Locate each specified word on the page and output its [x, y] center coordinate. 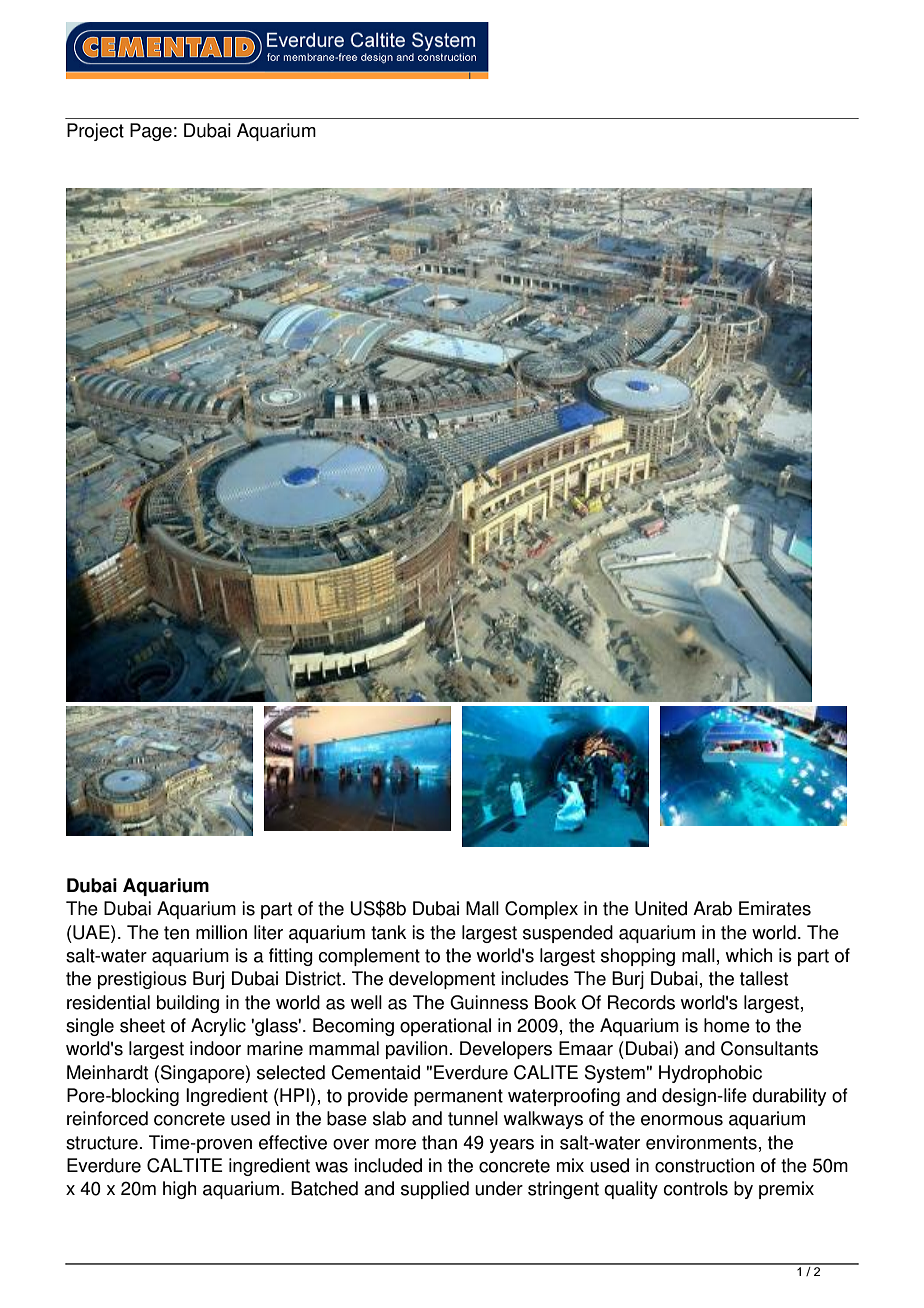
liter [268, 932]
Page [151, 132]
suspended [568, 934]
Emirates [775, 908]
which [749, 955]
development [442, 980]
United [661, 908]
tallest [764, 978]
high [179, 1190]
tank [388, 932]
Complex [541, 910]
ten [176, 933]
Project [95, 132]
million [221, 932]
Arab [712, 908]
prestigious [142, 980]
